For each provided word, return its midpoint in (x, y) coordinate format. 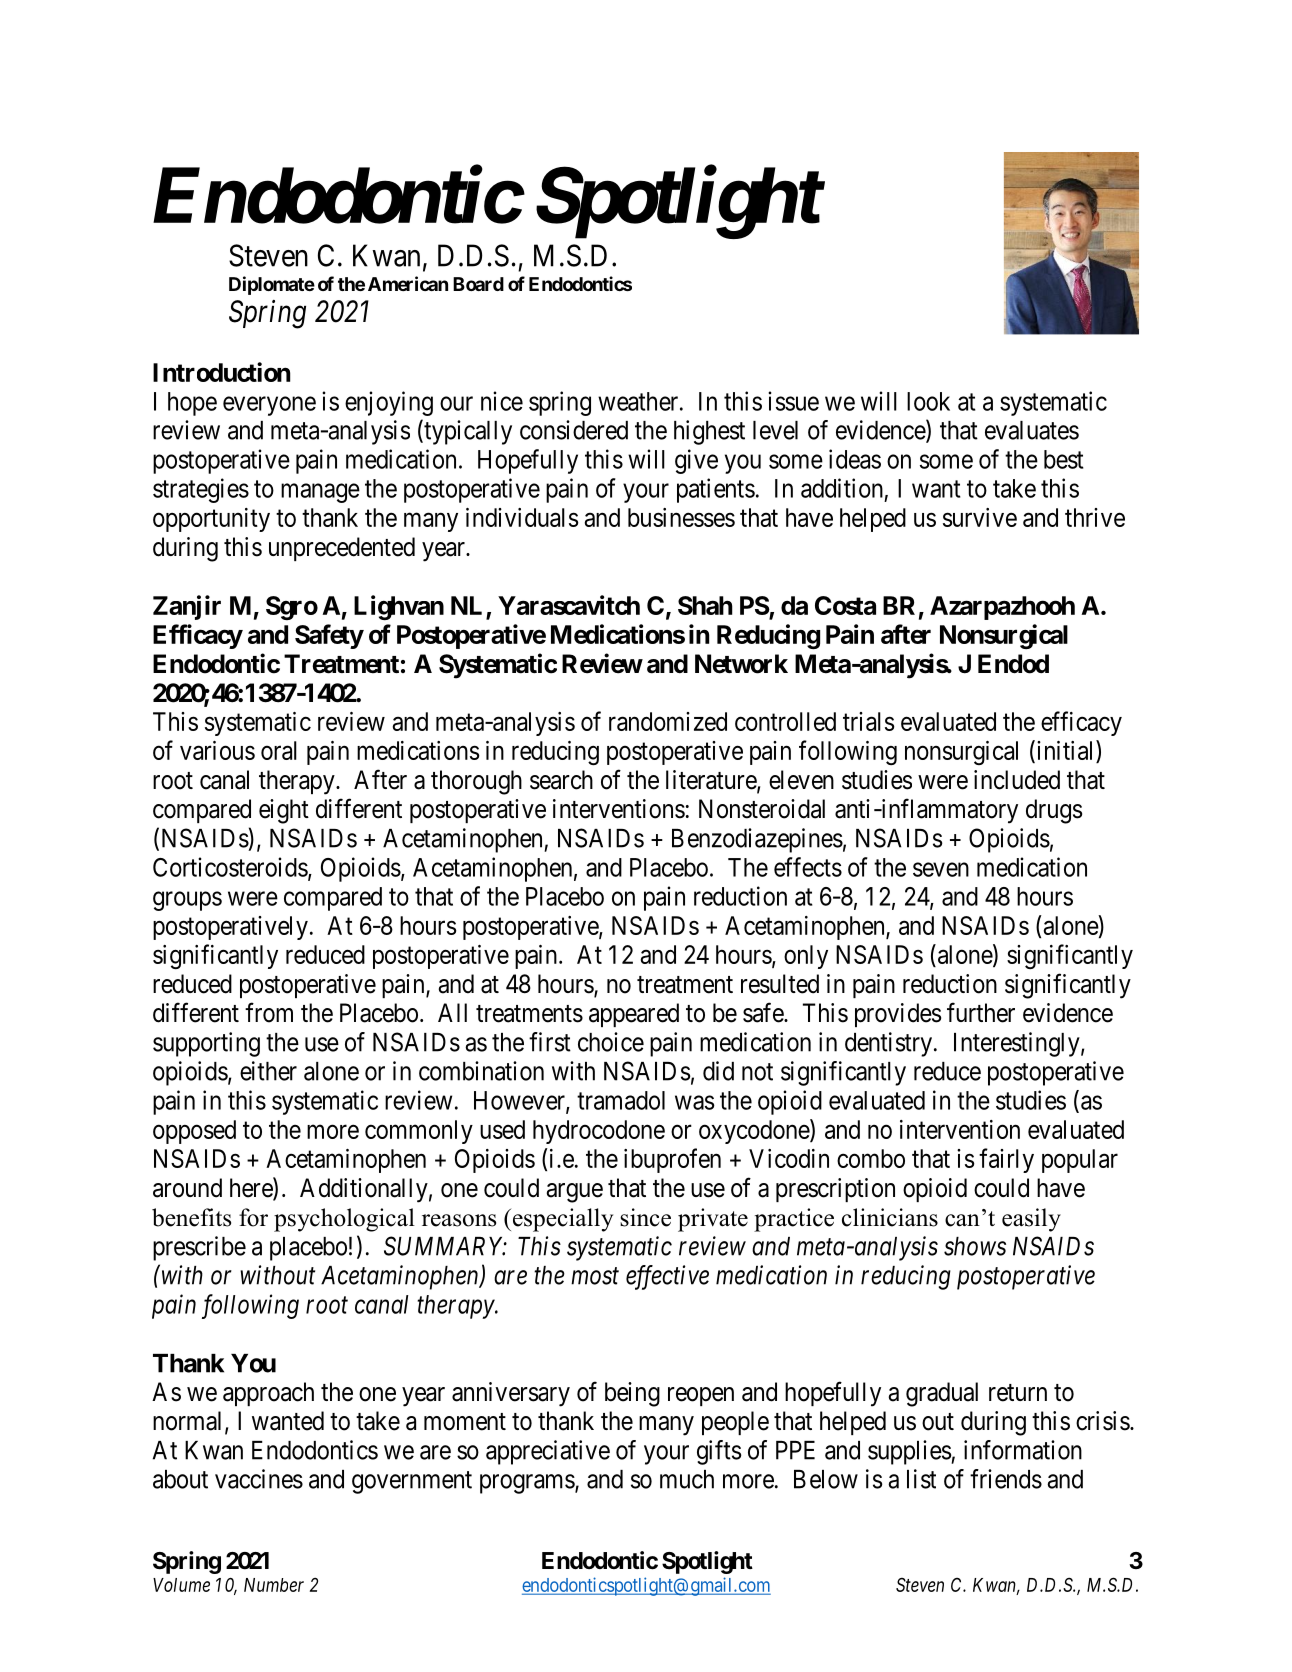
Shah (705, 605)
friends (1006, 1479)
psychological (344, 1220)
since (645, 1217)
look (928, 401)
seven (941, 869)
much (687, 1479)
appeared (634, 1015)
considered (574, 430)
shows (975, 1246)
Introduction (221, 372)
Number (274, 1585)
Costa (845, 605)
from (269, 1012)
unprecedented (342, 549)
